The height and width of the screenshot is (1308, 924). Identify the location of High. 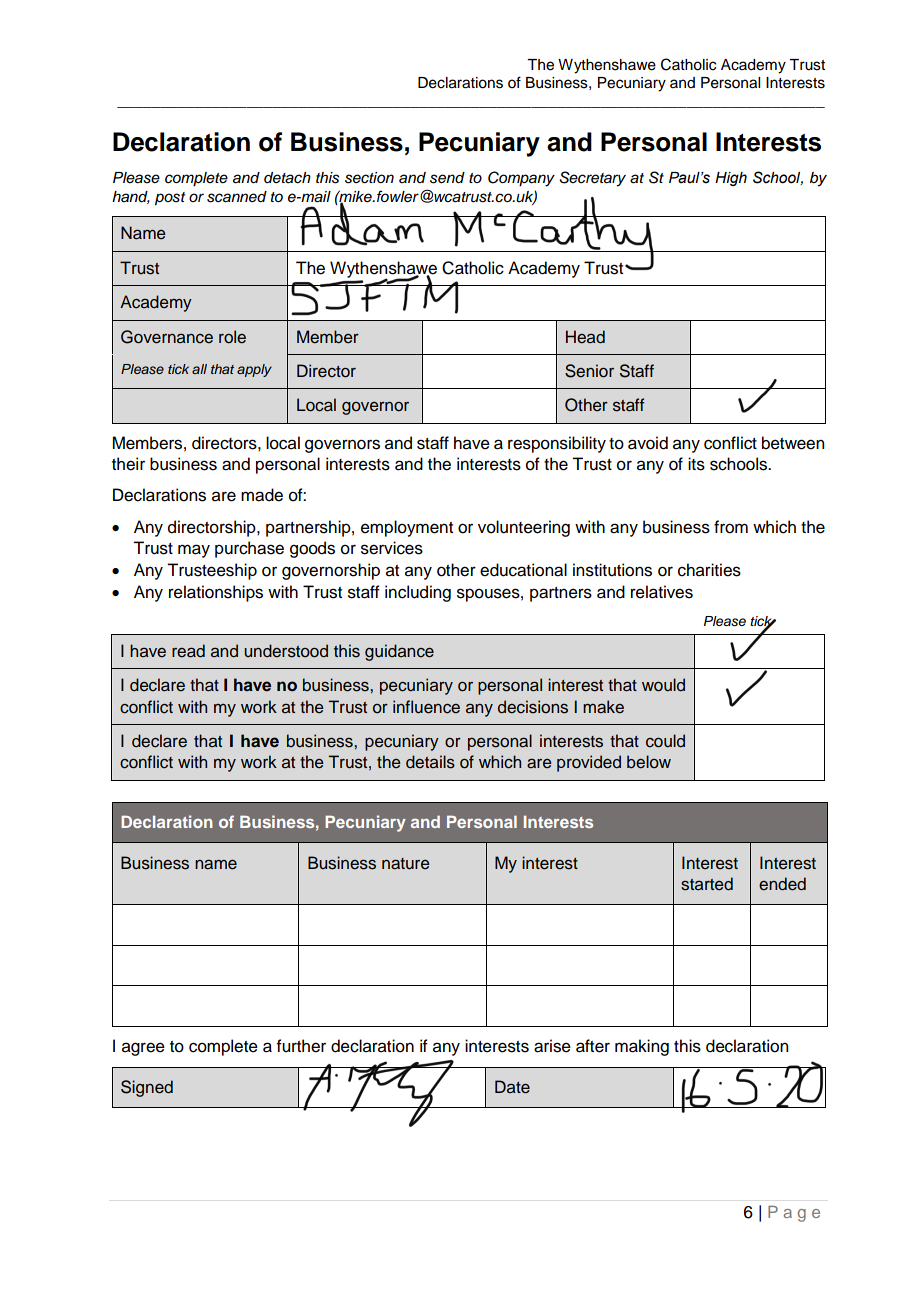
(731, 179).
